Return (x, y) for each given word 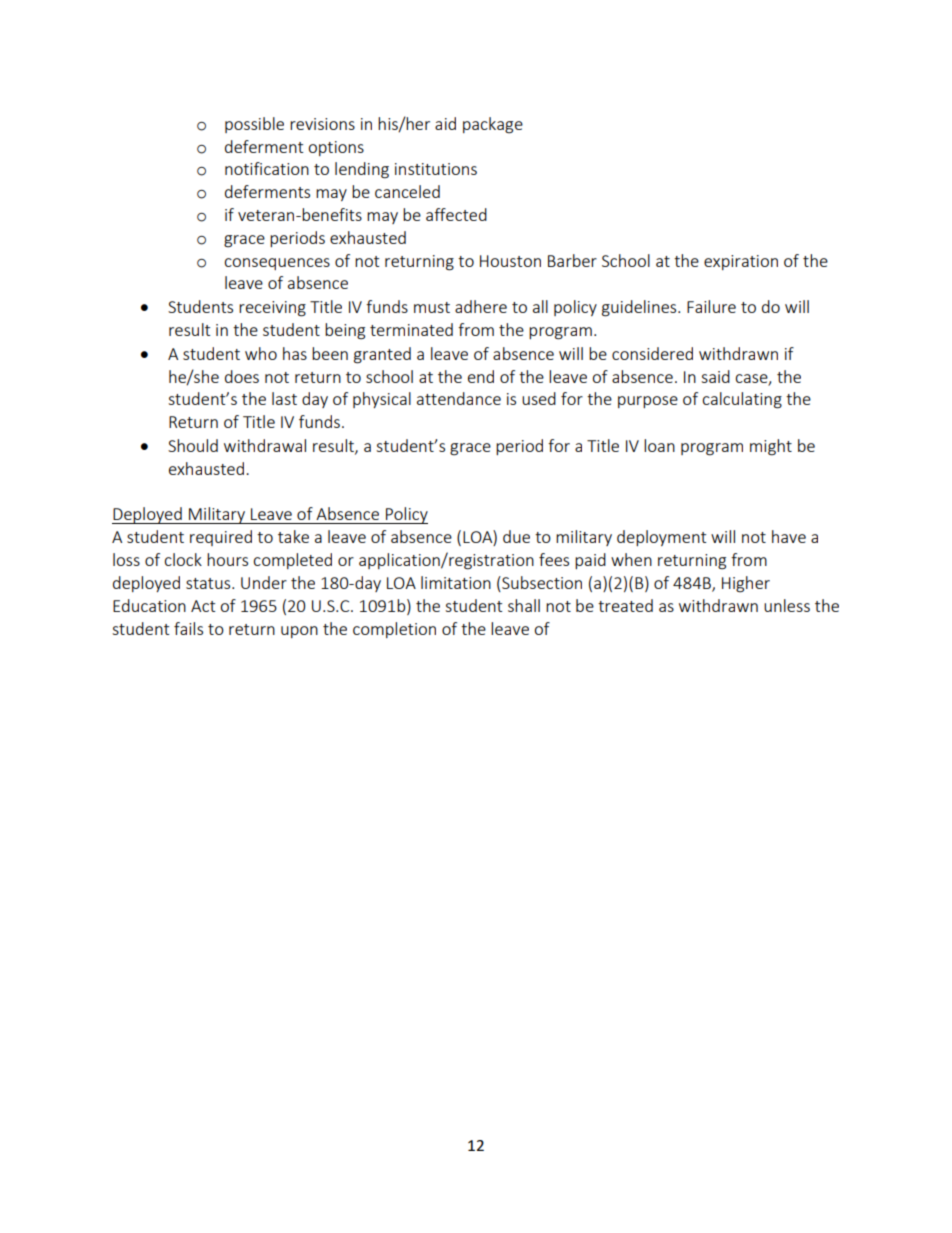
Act (203, 606)
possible (254, 125)
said (715, 376)
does (242, 376)
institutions (436, 169)
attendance (459, 398)
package (493, 125)
